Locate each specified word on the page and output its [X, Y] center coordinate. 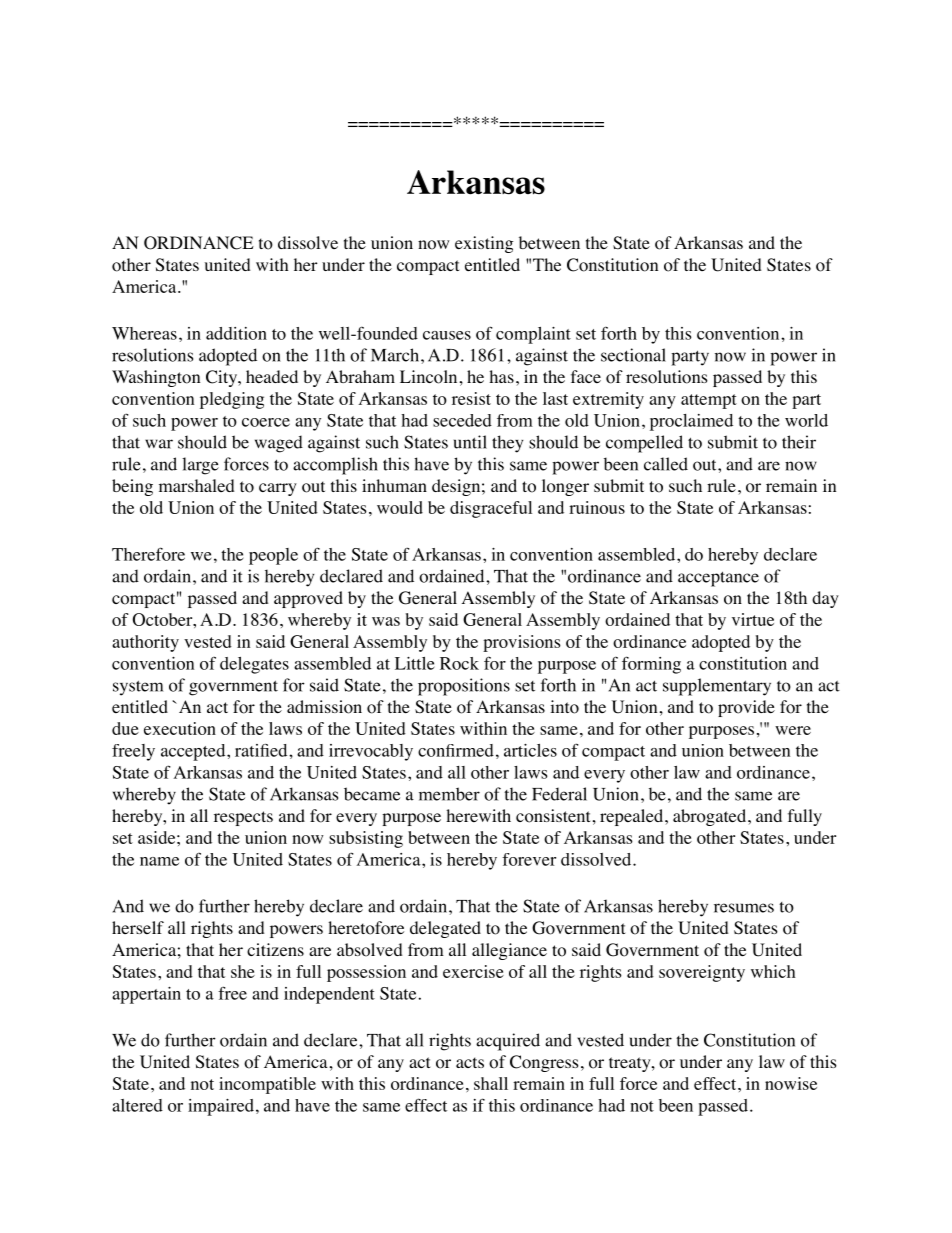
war [159, 444]
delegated [445, 929]
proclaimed [691, 422]
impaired [221, 1107]
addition [236, 333]
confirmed [456, 750]
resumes [744, 908]
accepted [194, 752]
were [793, 730]
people [273, 556]
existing [484, 244]
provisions [522, 643]
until [470, 442]
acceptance [718, 579]
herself [138, 927]
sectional [633, 355]
